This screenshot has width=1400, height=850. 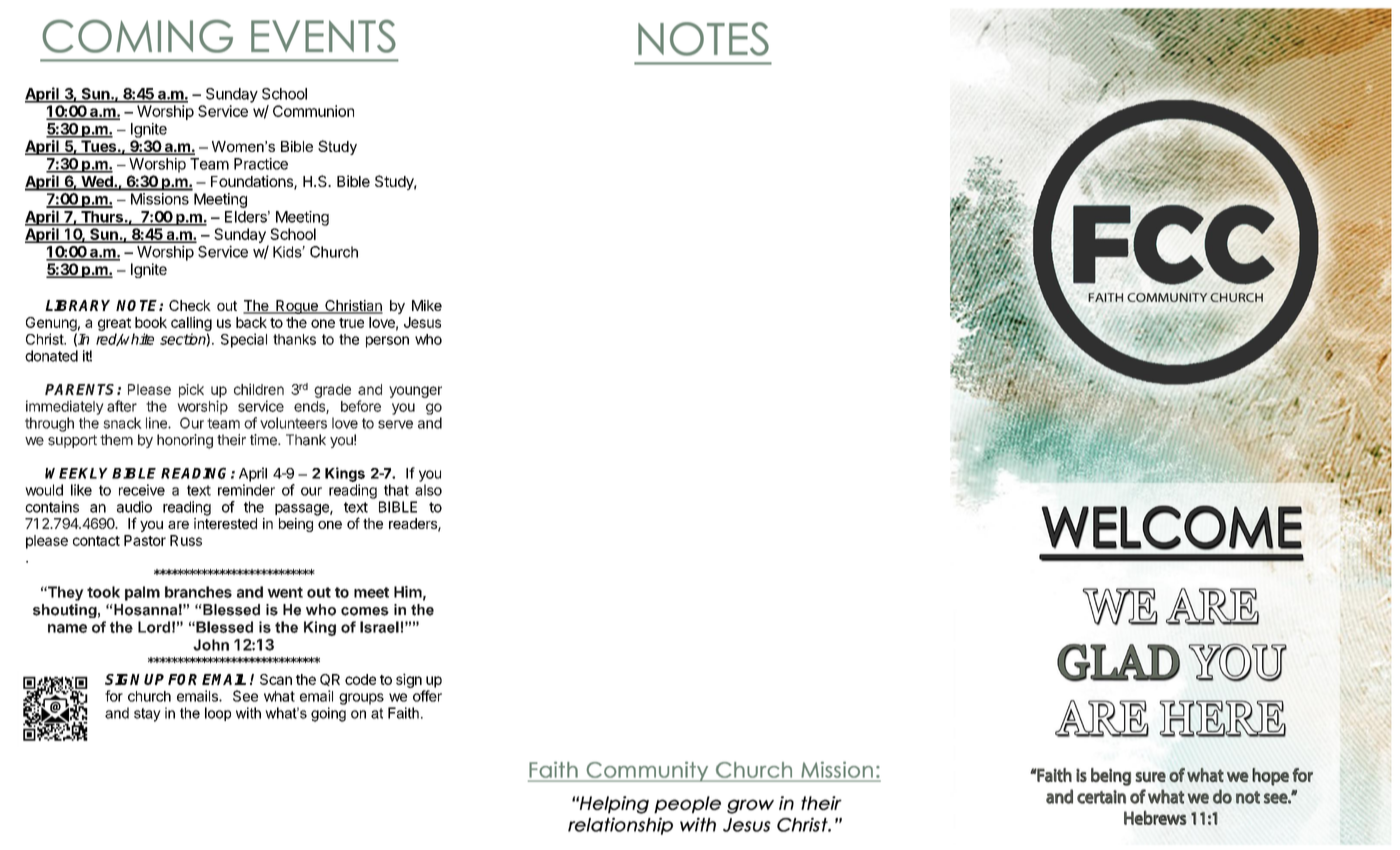 What do you see at coordinates (81, 490) in the screenshot?
I see `like` at bounding box center [81, 490].
